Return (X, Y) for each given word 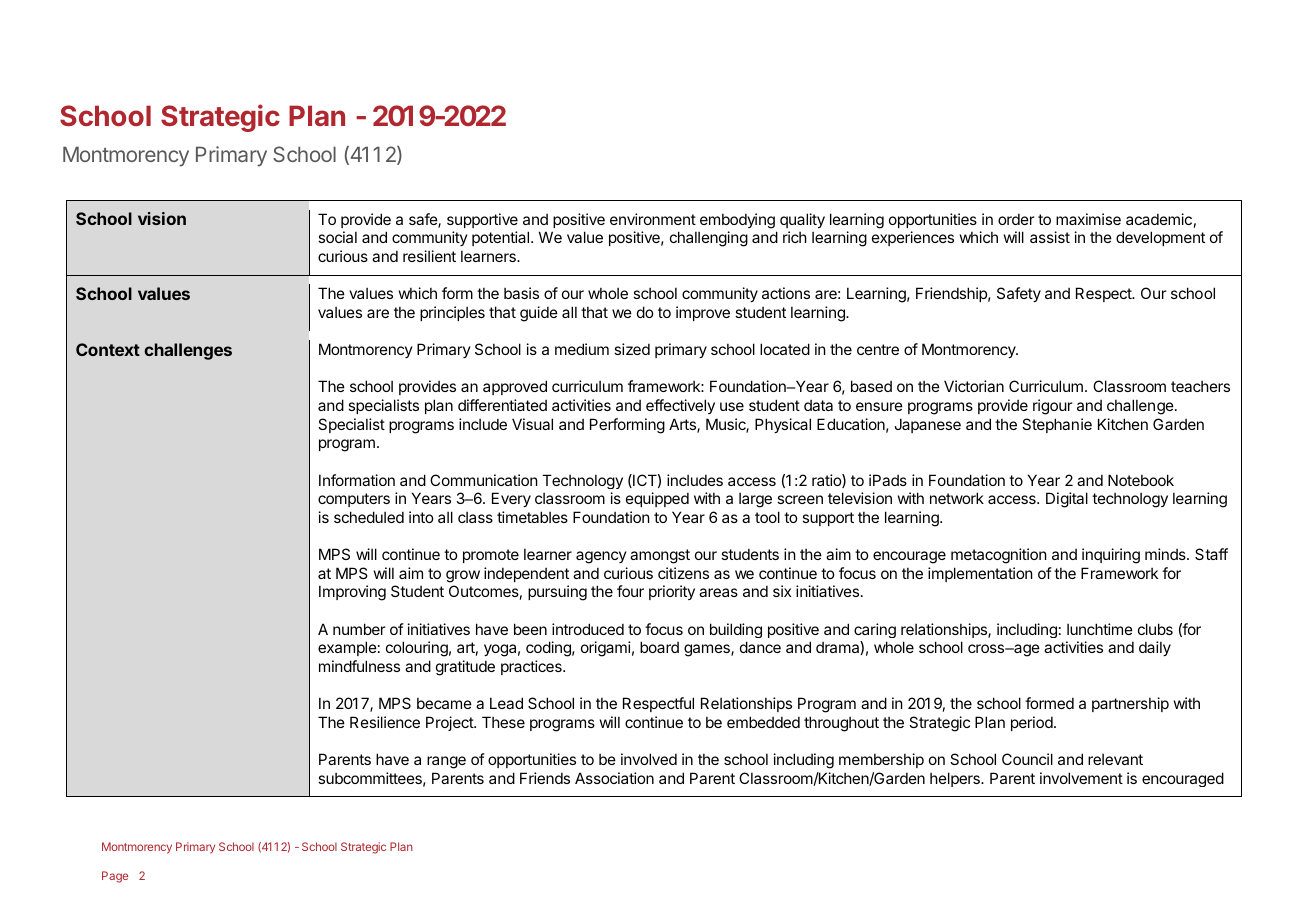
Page (115, 877)
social (337, 237)
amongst (660, 556)
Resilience (385, 722)
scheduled (369, 517)
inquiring (1111, 556)
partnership (1130, 704)
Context (108, 349)
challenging (709, 239)
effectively (680, 406)
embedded (763, 722)
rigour (1052, 407)
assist (1050, 237)
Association (614, 778)
